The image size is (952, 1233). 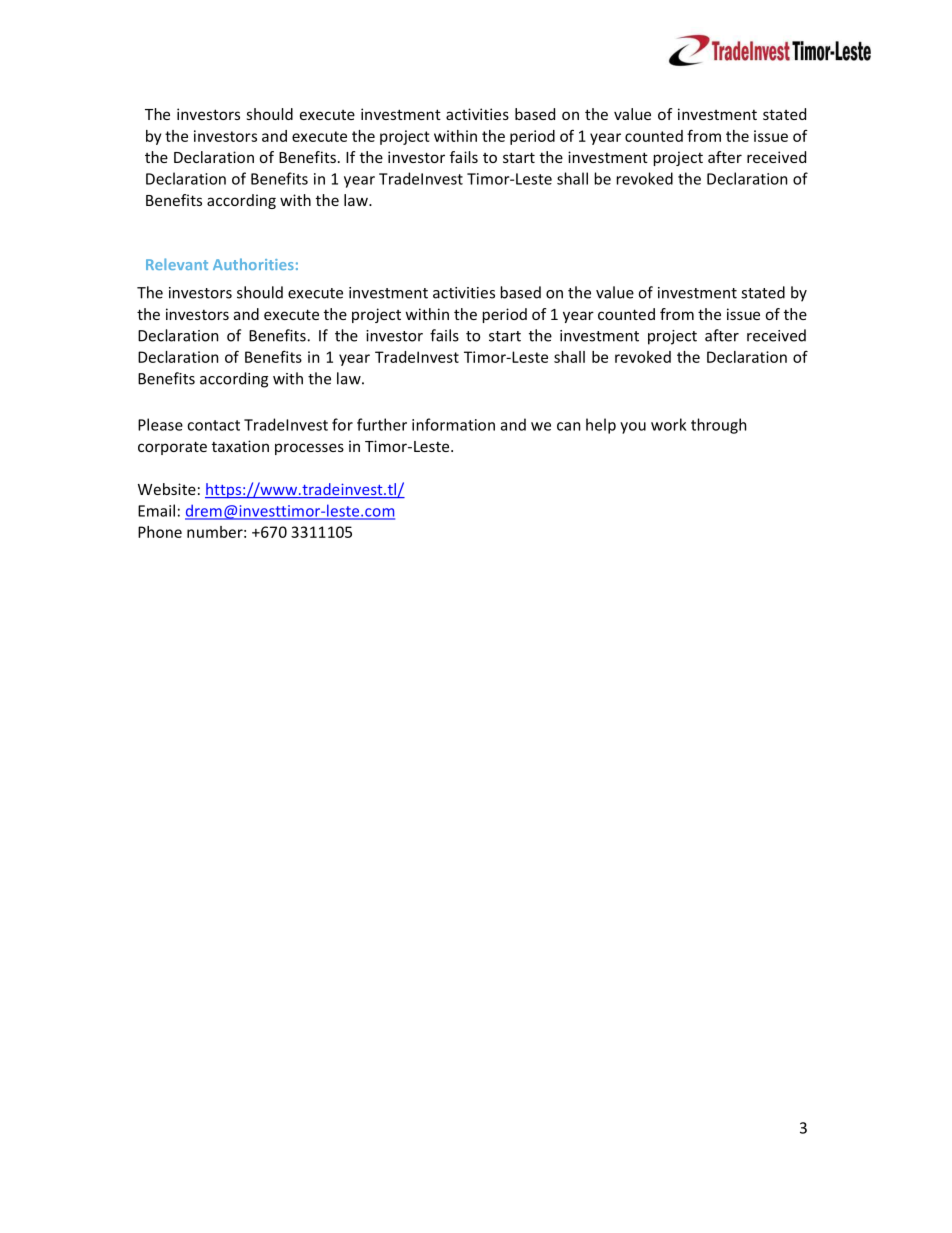 What do you see at coordinates (253, 264) in the screenshot?
I see `Authorities` at bounding box center [253, 264].
